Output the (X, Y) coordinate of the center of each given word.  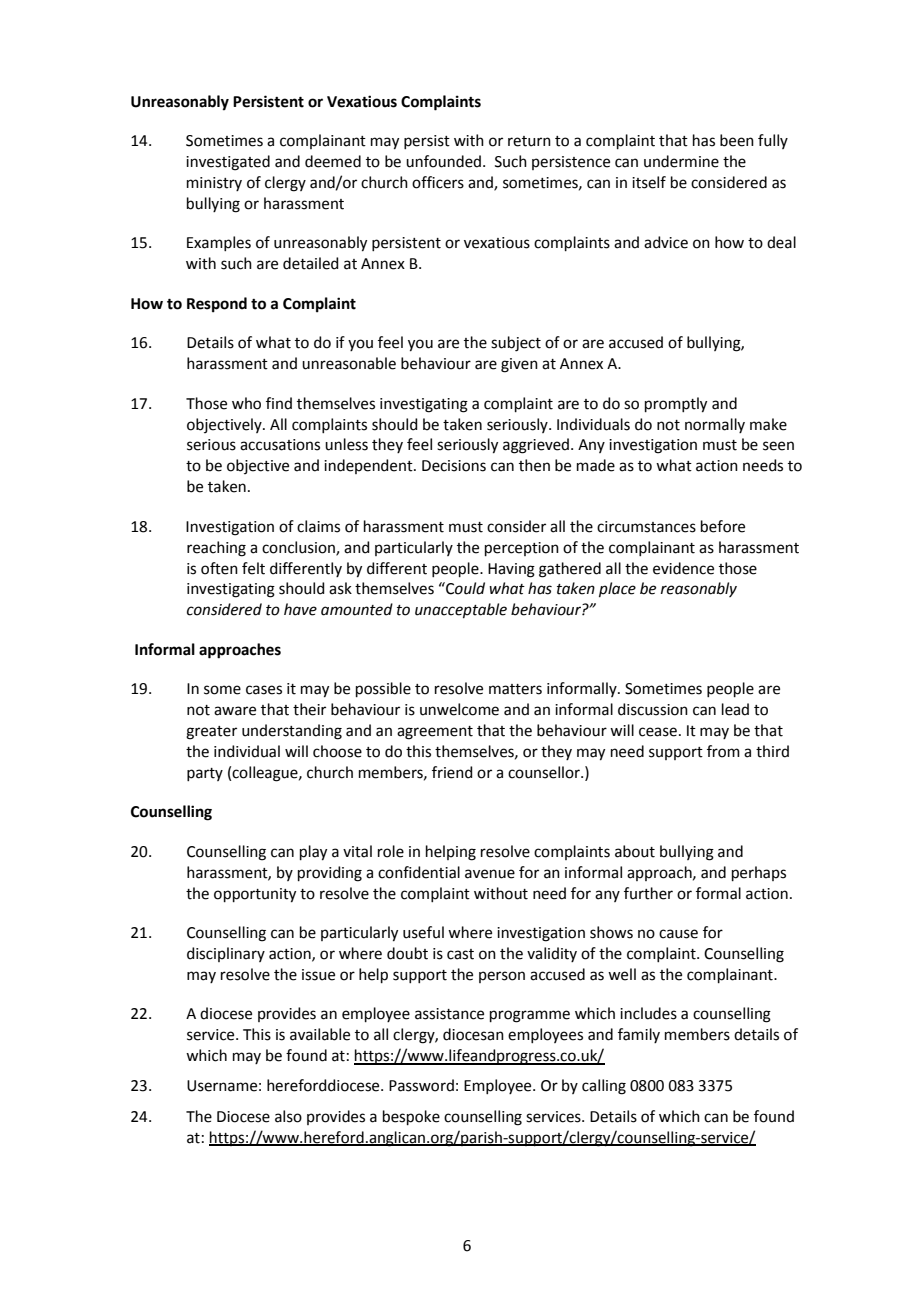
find (279, 403)
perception (522, 549)
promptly (676, 405)
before (723, 526)
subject (516, 344)
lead (735, 709)
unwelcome (459, 709)
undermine (681, 161)
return (529, 141)
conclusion (299, 548)
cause (678, 934)
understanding (292, 732)
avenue (490, 874)
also (288, 1116)
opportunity (255, 895)
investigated (228, 163)
